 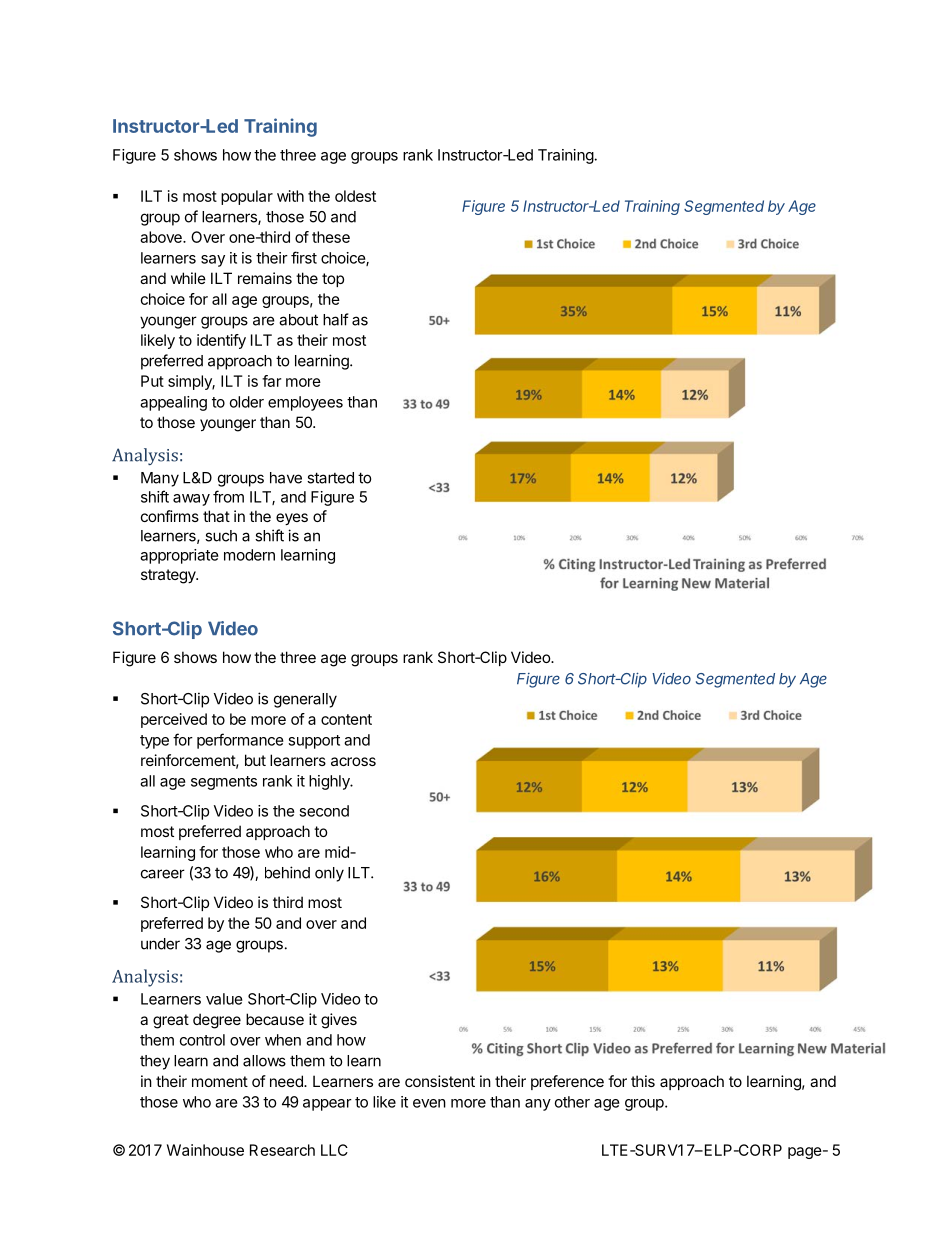 What do you see at coordinates (355, 196) in the page?
I see `oldest` at bounding box center [355, 196].
